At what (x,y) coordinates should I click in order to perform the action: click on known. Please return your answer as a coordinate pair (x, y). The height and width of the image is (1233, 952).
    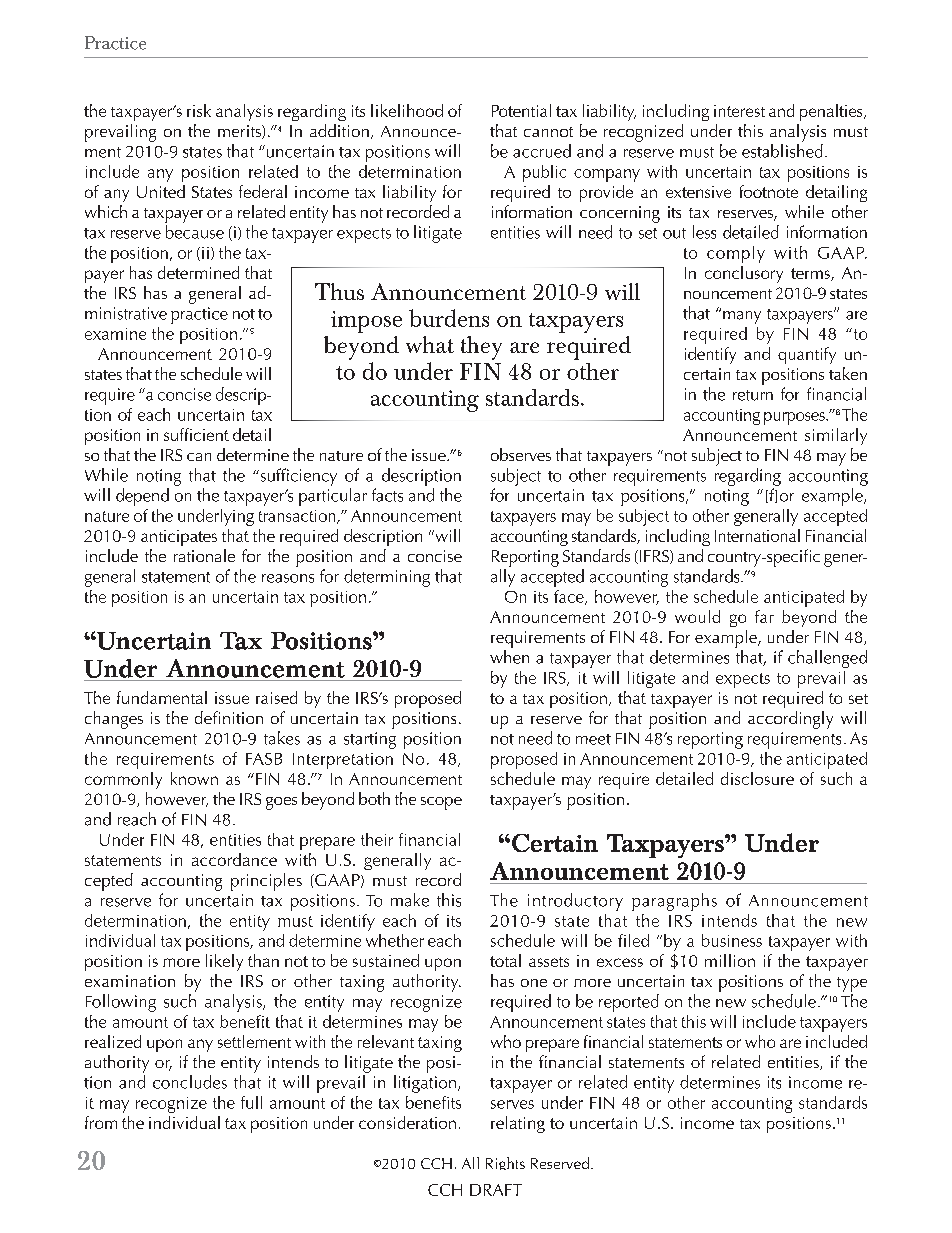
    Looking at the image, I should click on (194, 778).
